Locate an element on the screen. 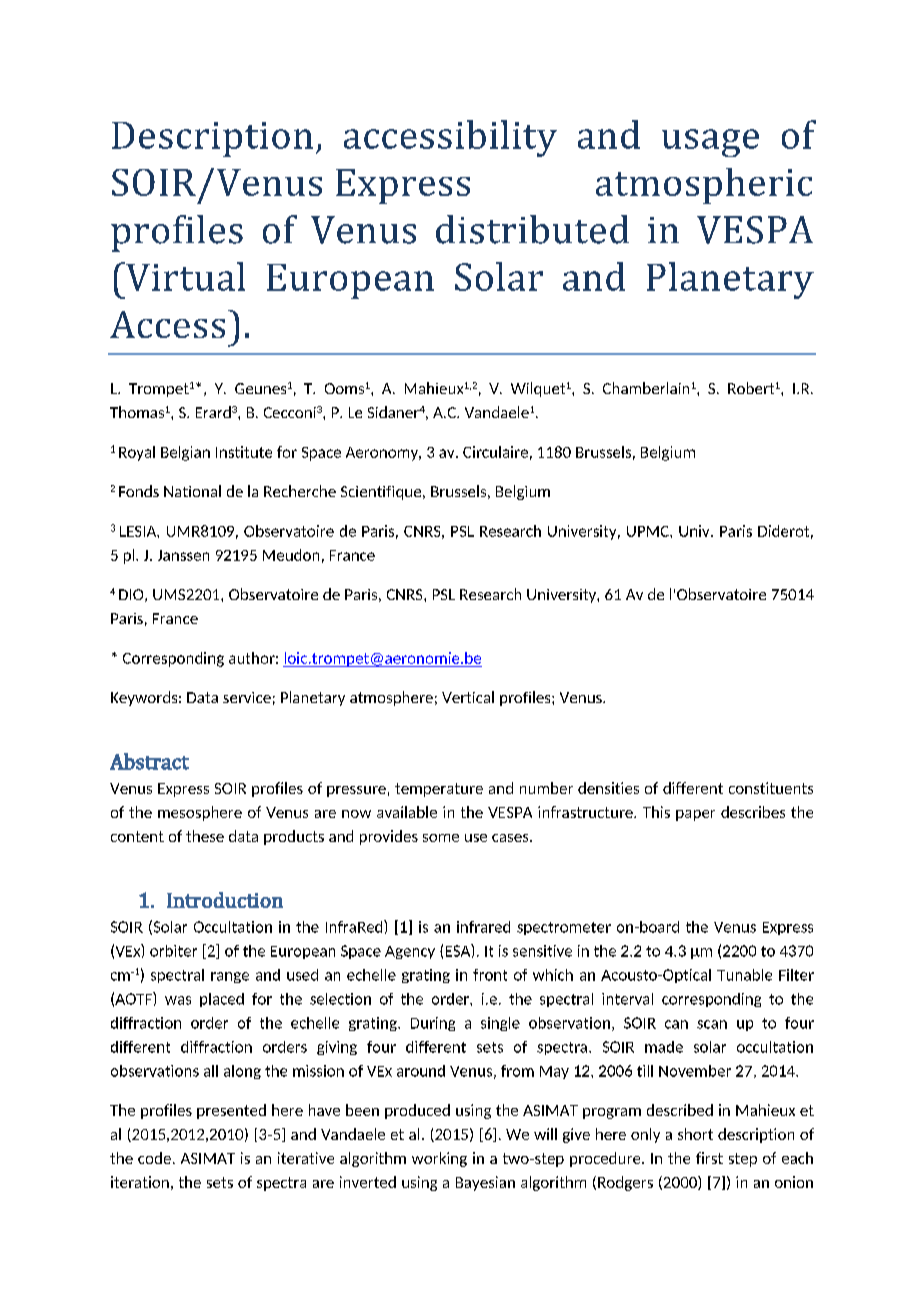 The width and height of the screenshot is (924, 1308). Vertical is located at coordinates (468, 697).
